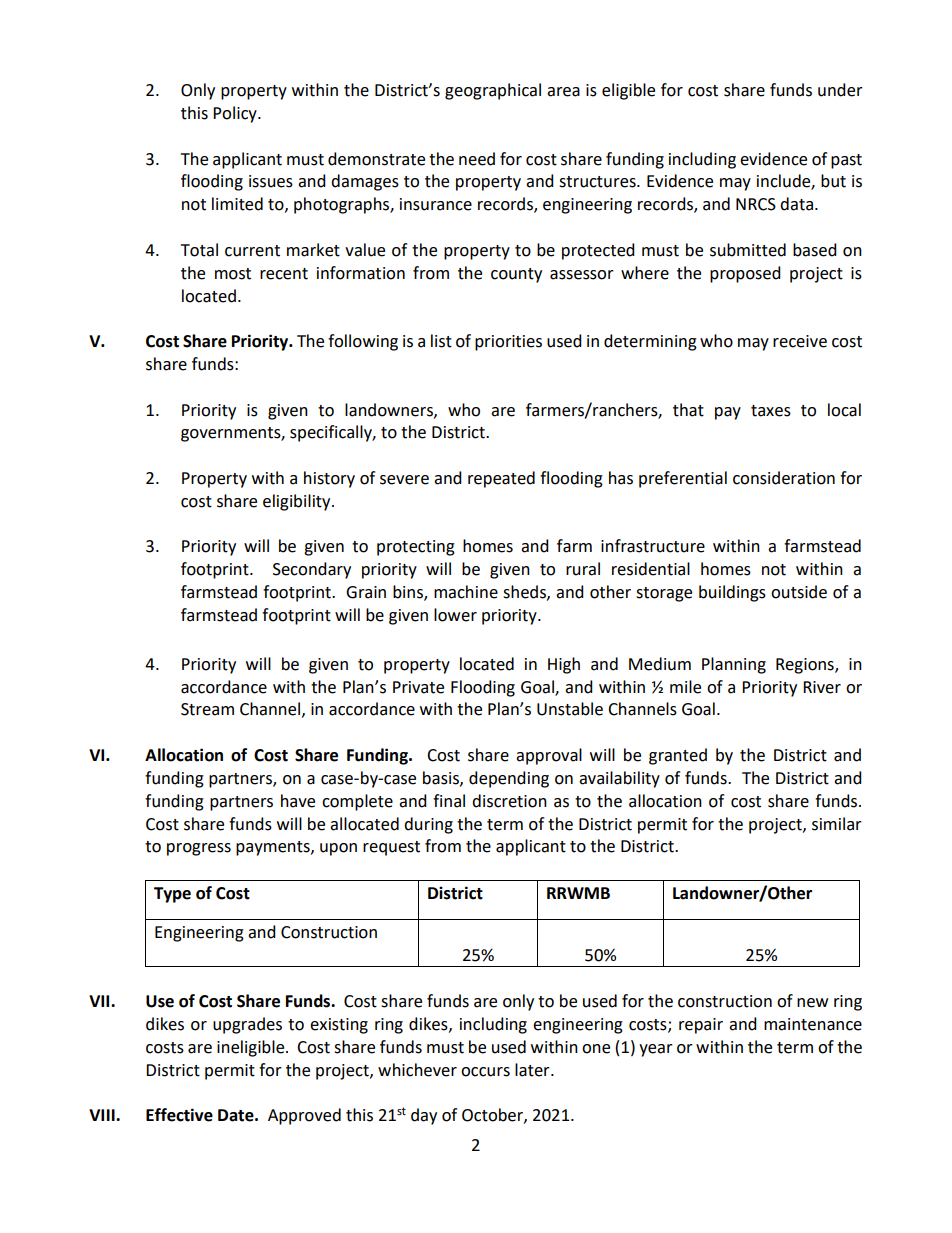  Describe the element at coordinates (822, 687) in the screenshot. I see `River` at that location.
